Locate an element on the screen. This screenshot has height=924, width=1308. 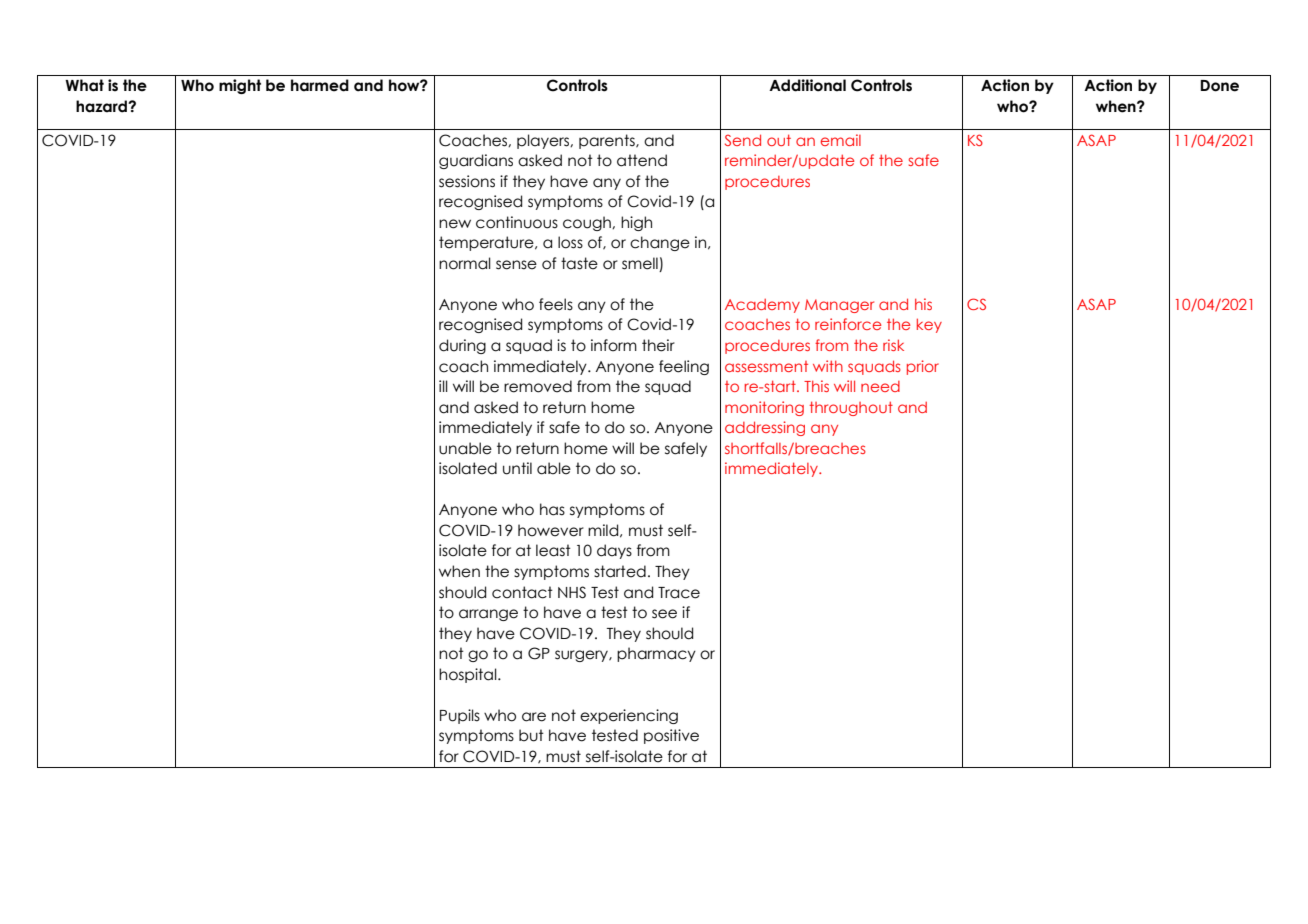
monitoring is located at coordinates (764, 408).
